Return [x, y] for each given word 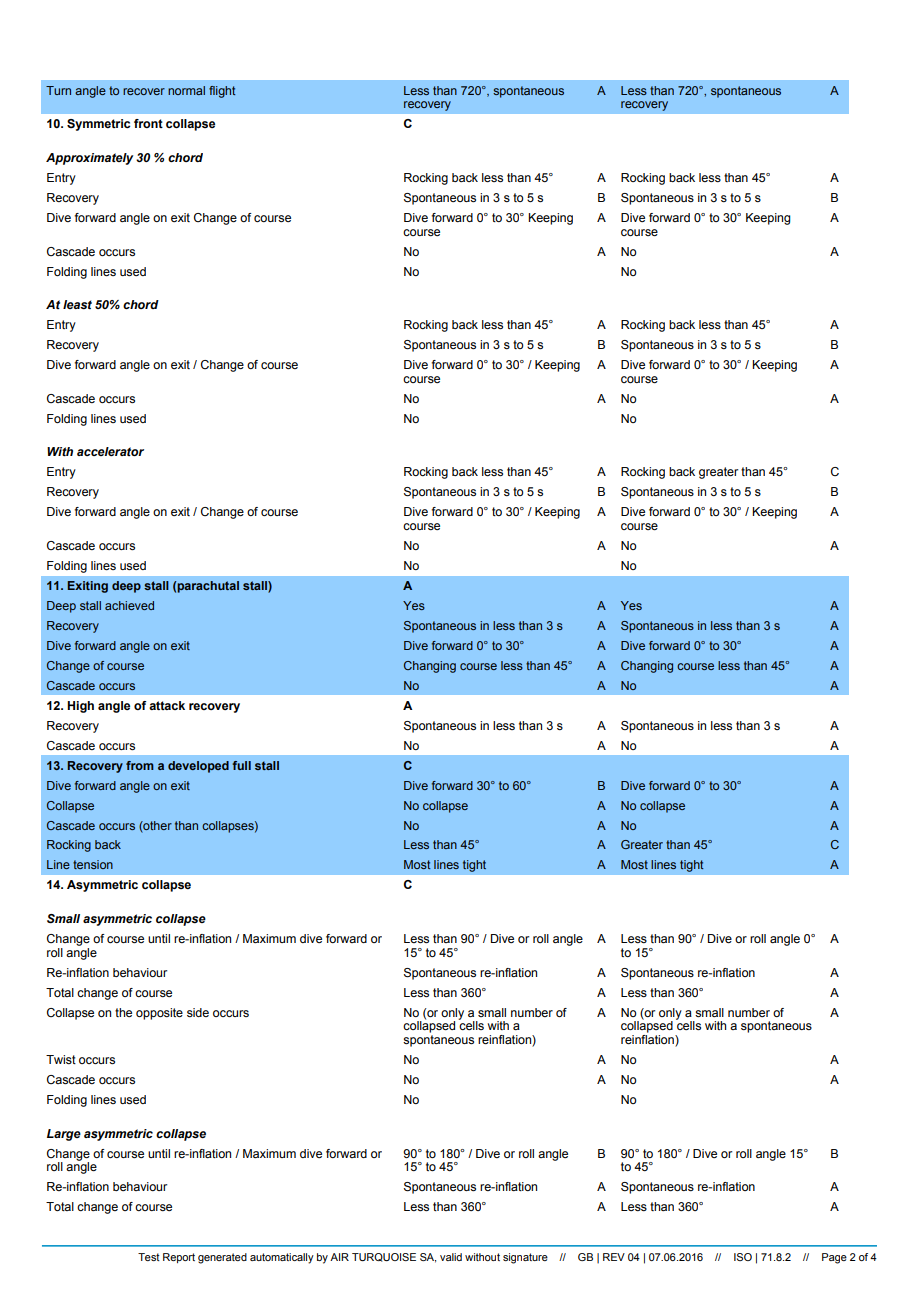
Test [149, 1257]
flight [222, 92]
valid [451, 1257]
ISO [743, 1257]
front [148, 123]
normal [186, 90]
